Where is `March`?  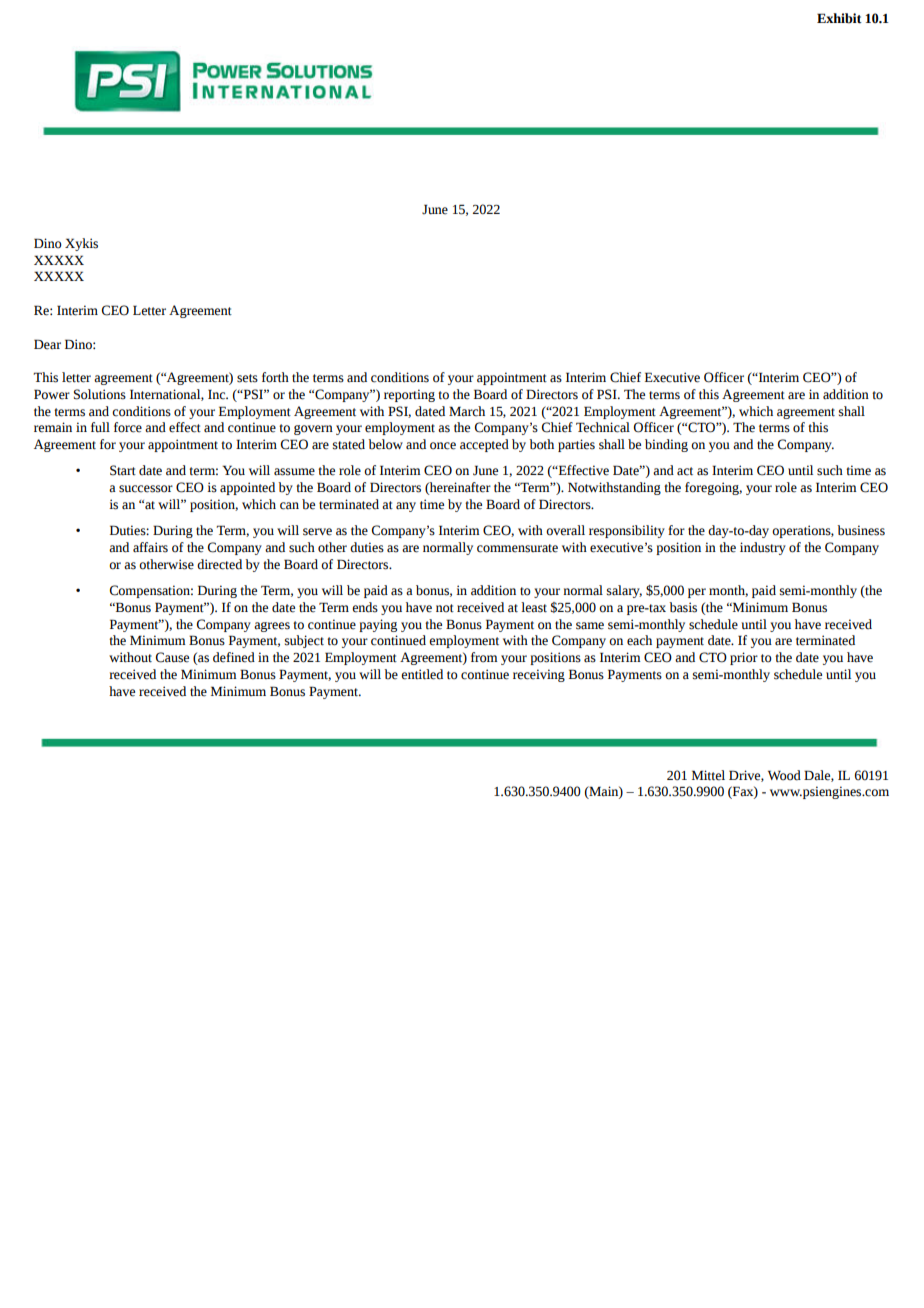
March is located at coordinates (467, 411).
